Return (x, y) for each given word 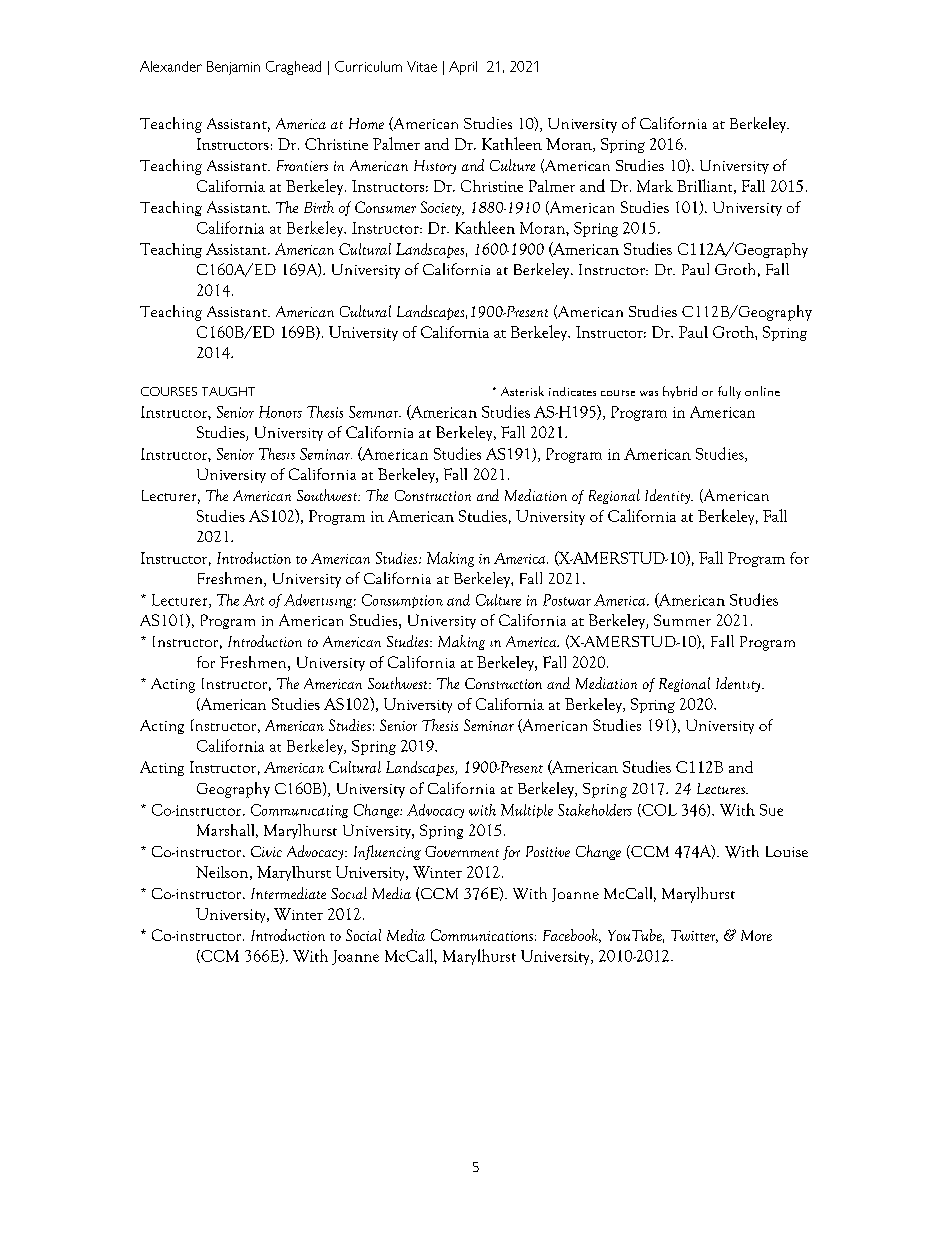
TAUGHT (228, 391)
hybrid (680, 392)
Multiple (527, 811)
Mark (655, 186)
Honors (280, 412)
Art (253, 600)
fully (729, 392)
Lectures (722, 788)
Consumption (402, 601)
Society (442, 208)
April (463, 68)
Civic (266, 851)
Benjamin (233, 68)
